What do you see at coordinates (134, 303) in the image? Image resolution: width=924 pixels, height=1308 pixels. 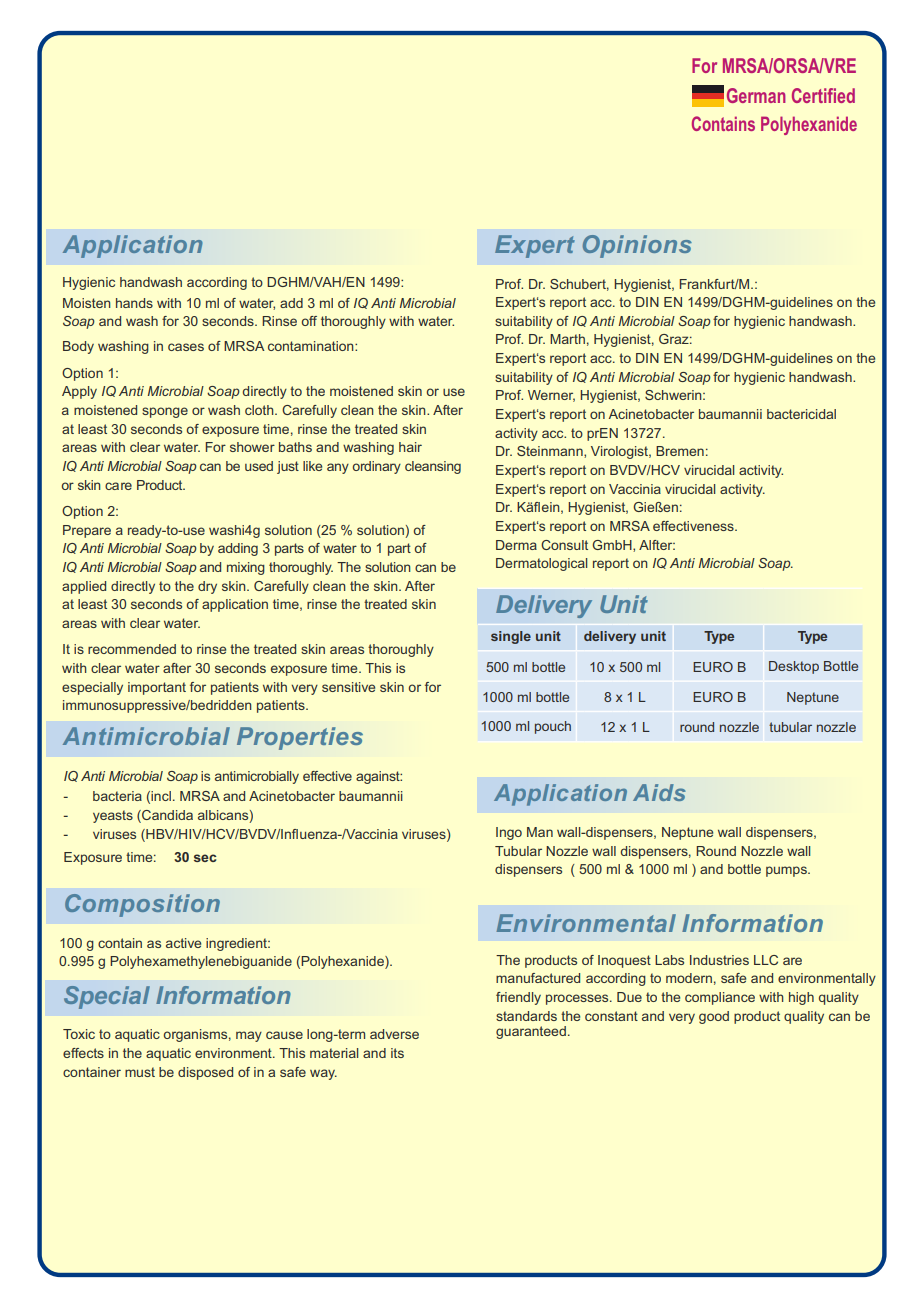 I see `hands` at bounding box center [134, 303].
